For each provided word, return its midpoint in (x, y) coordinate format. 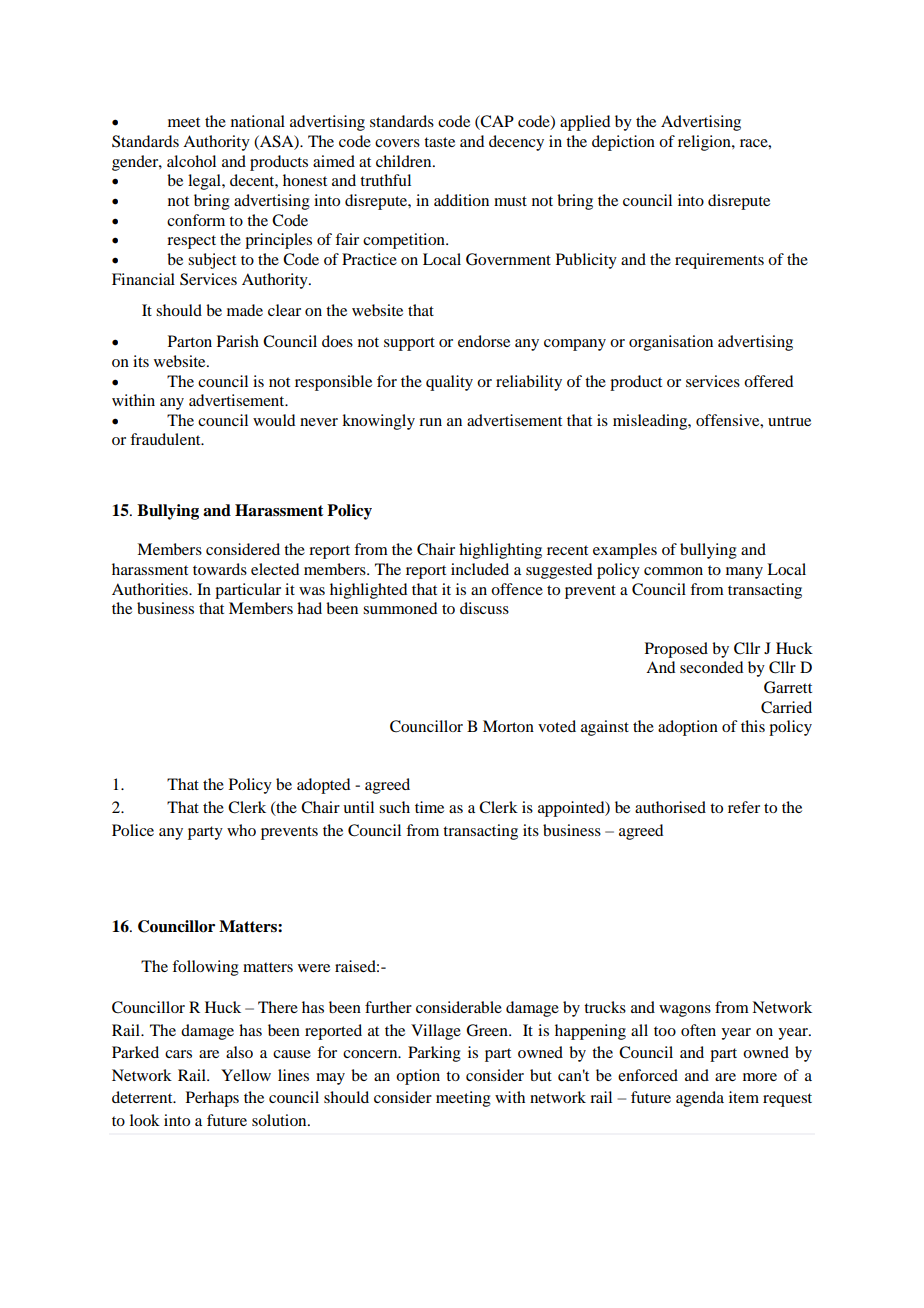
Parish (238, 341)
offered (768, 381)
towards (220, 569)
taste (439, 142)
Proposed (676, 650)
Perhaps (212, 1099)
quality (449, 383)
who (241, 830)
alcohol (191, 161)
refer (744, 807)
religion (705, 143)
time (429, 807)
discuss (484, 608)
